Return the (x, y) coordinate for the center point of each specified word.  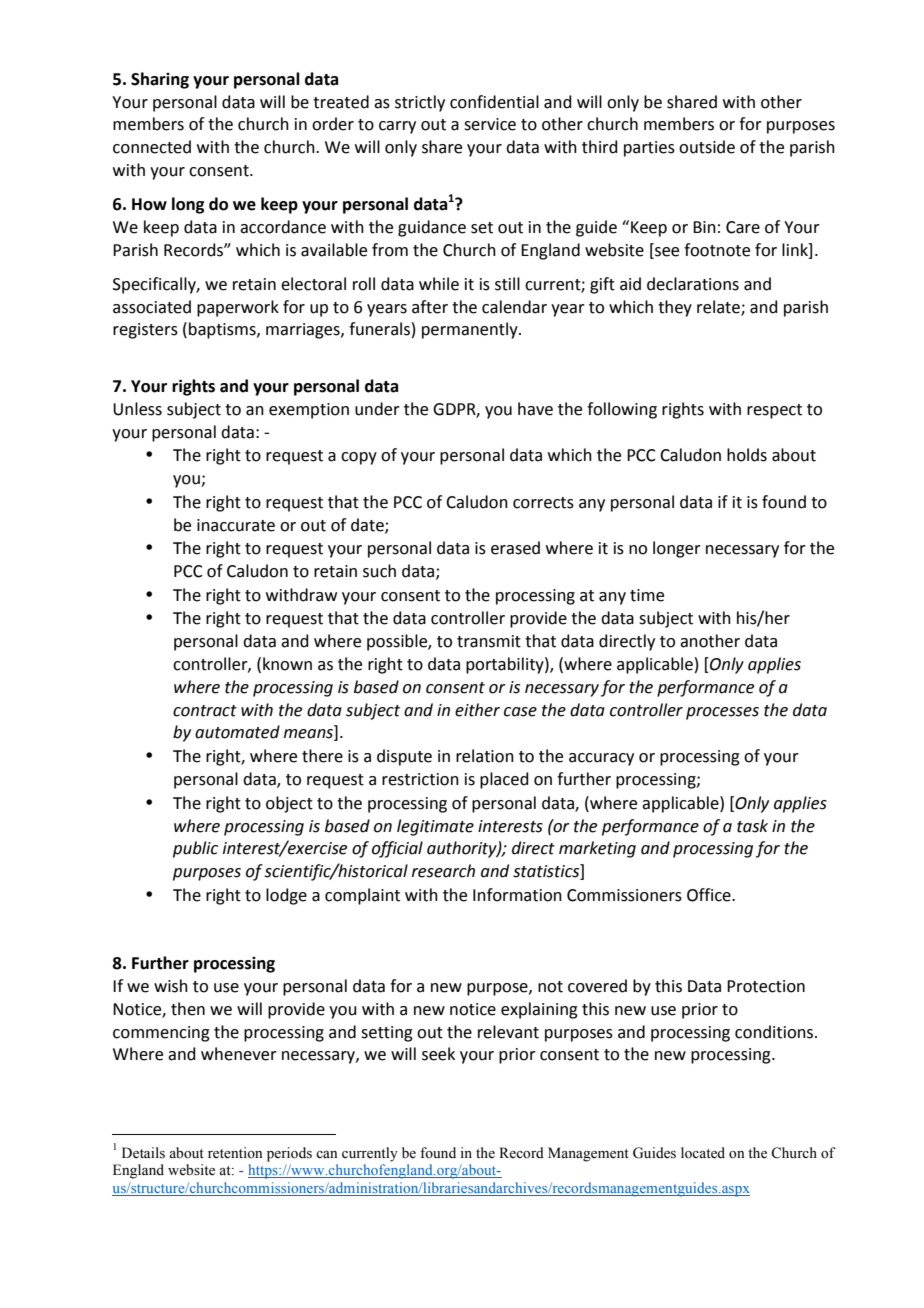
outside (707, 147)
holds (747, 455)
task (752, 826)
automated (237, 732)
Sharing (160, 80)
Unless (137, 409)
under (377, 409)
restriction (420, 779)
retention (235, 1153)
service (490, 124)
